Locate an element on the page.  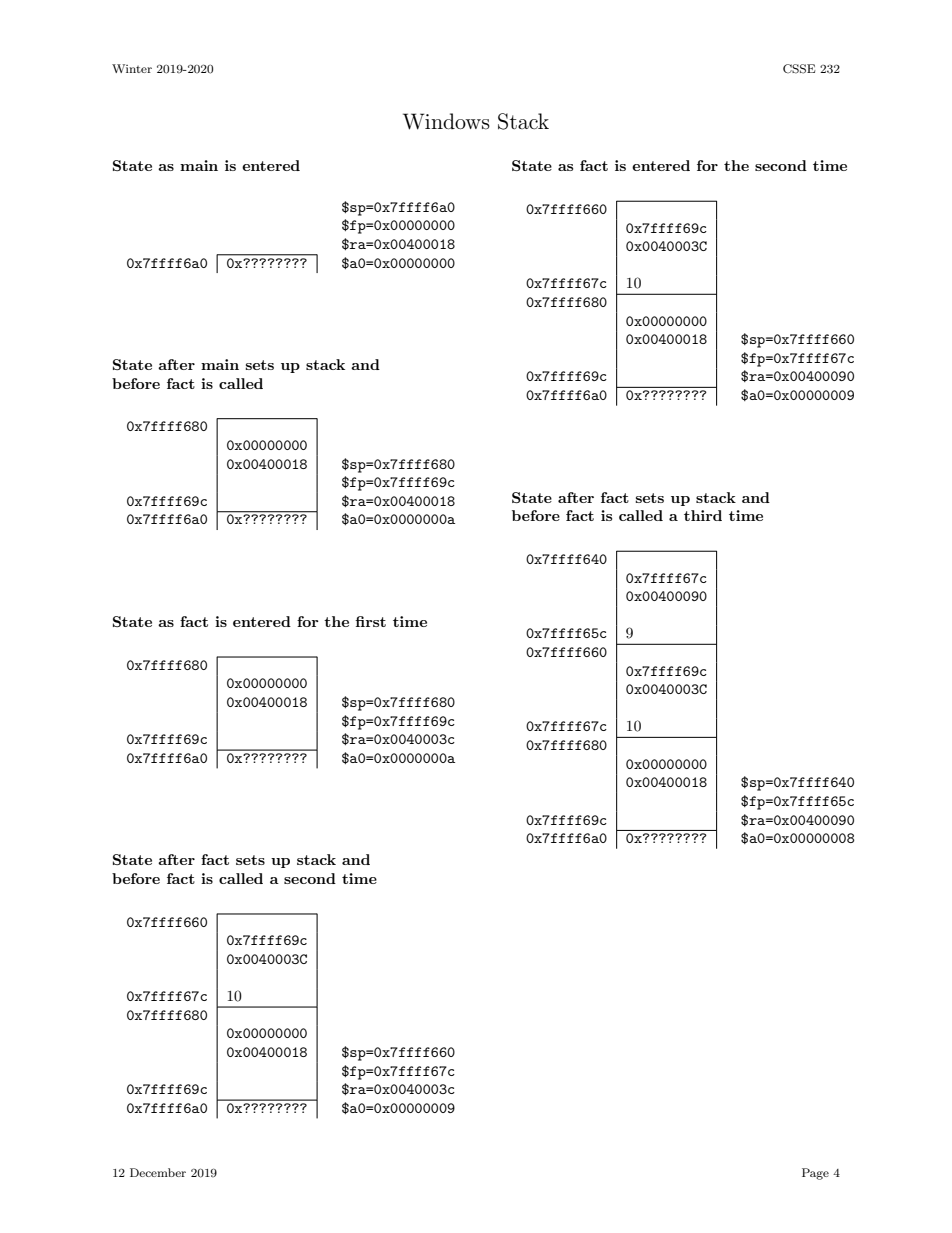
December is located at coordinates (158, 1172).
